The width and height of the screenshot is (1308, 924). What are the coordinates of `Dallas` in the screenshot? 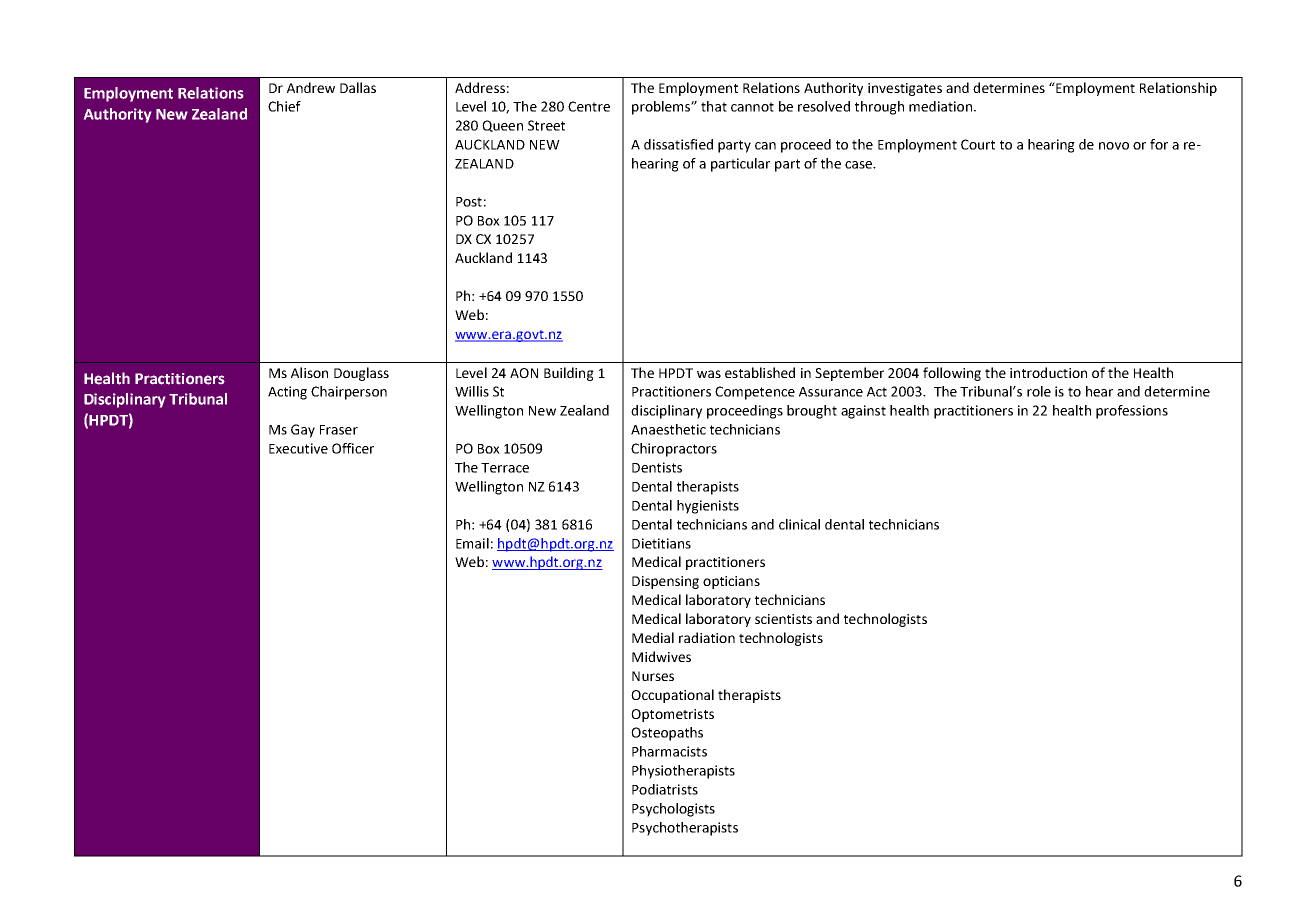 It's located at (358, 87).
